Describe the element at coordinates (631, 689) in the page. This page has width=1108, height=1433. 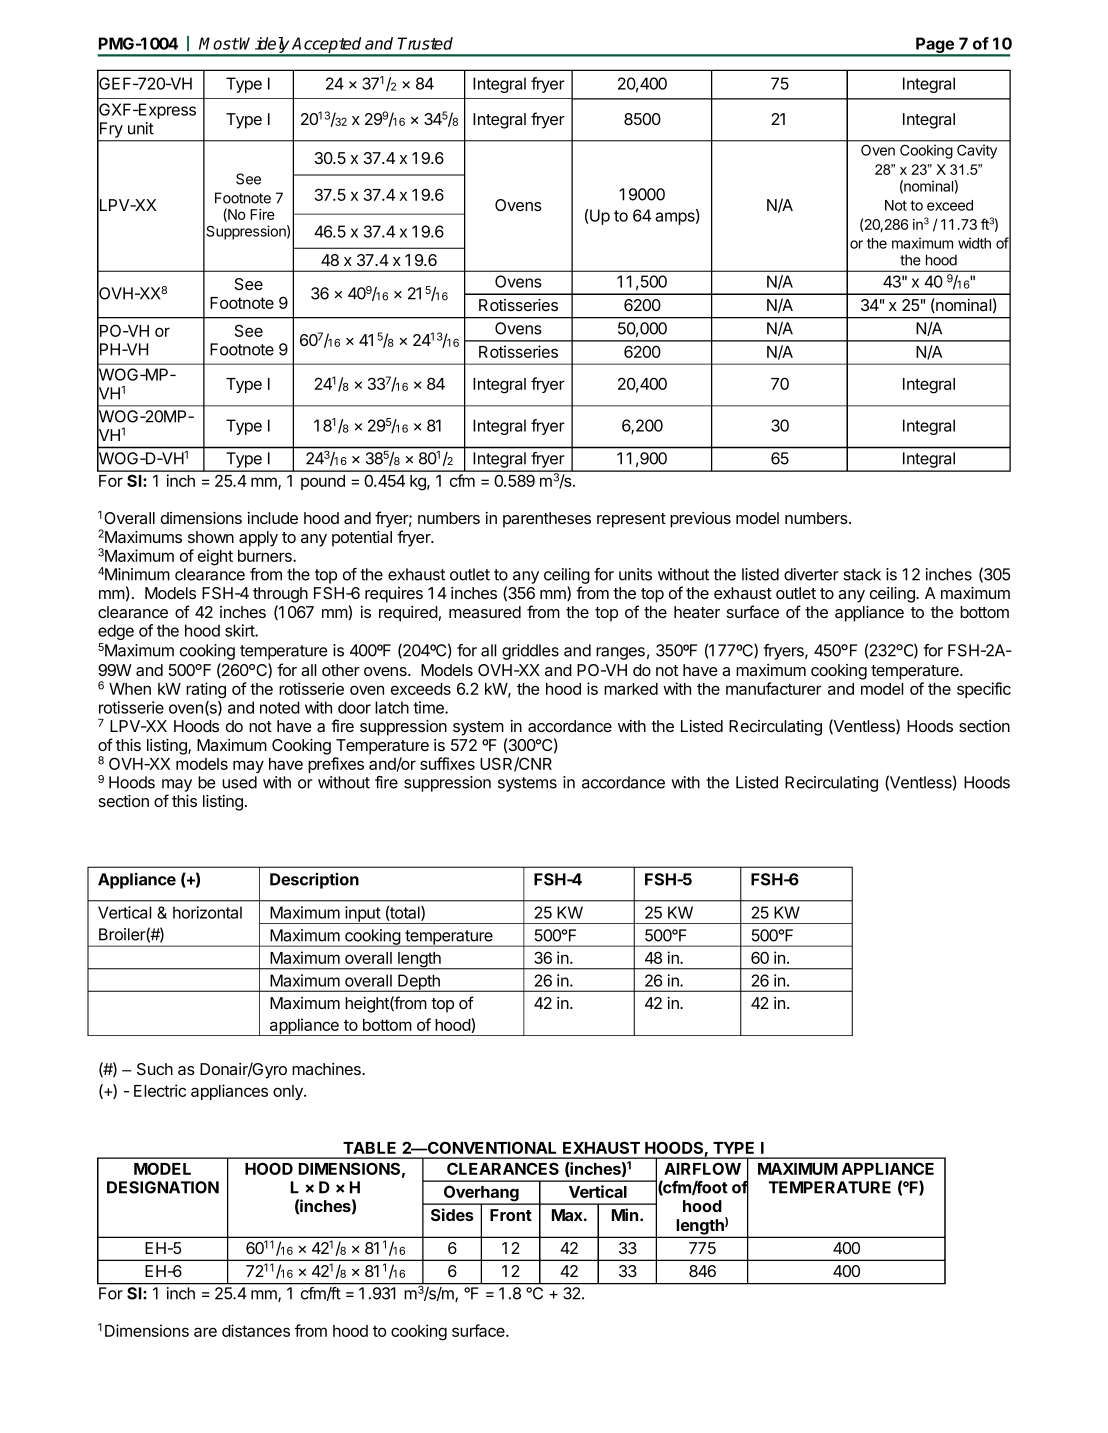
I see `marked` at that location.
